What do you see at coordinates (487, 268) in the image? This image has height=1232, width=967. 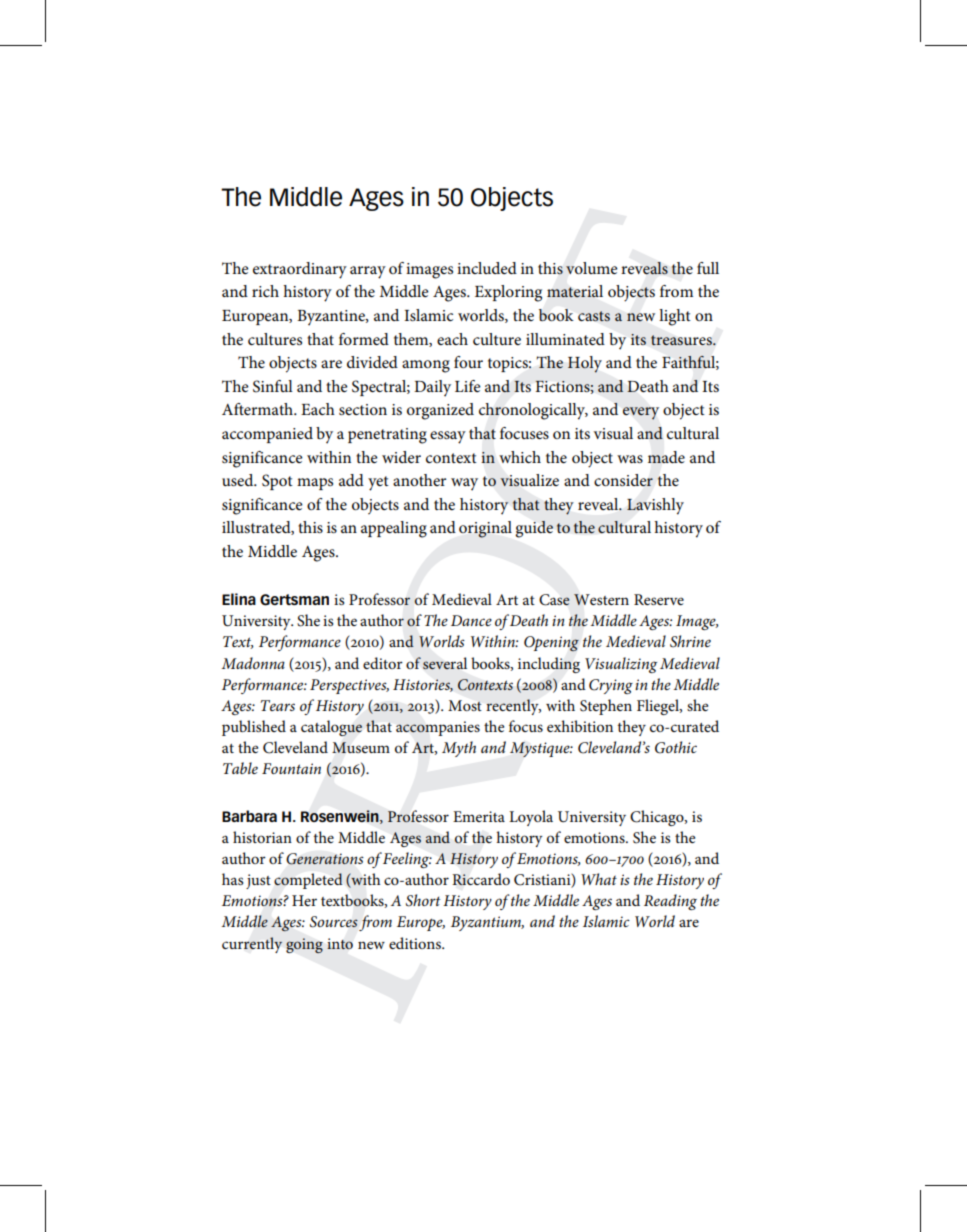 I see `included` at bounding box center [487, 268].
